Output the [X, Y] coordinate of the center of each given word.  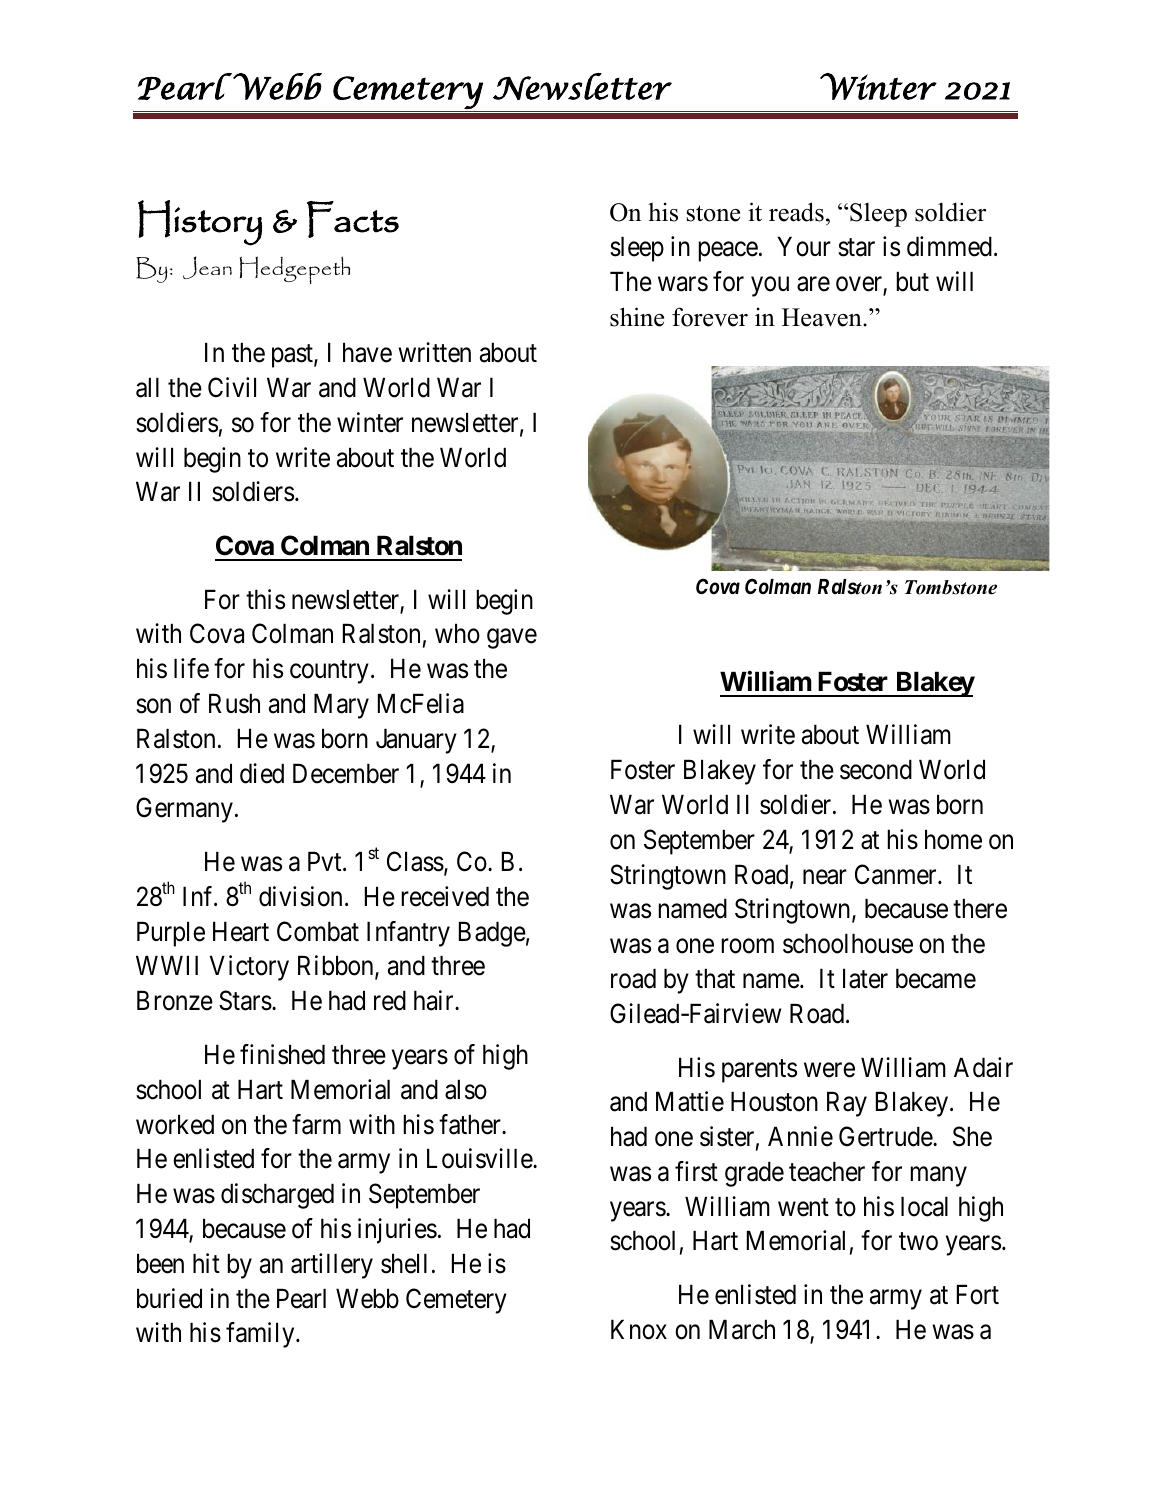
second [876, 769]
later [865, 978]
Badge [492, 934]
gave [512, 639]
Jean [207, 267]
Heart [241, 931]
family [261, 1335]
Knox [639, 1329]
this [265, 599]
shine [637, 317]
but [912, 281]
